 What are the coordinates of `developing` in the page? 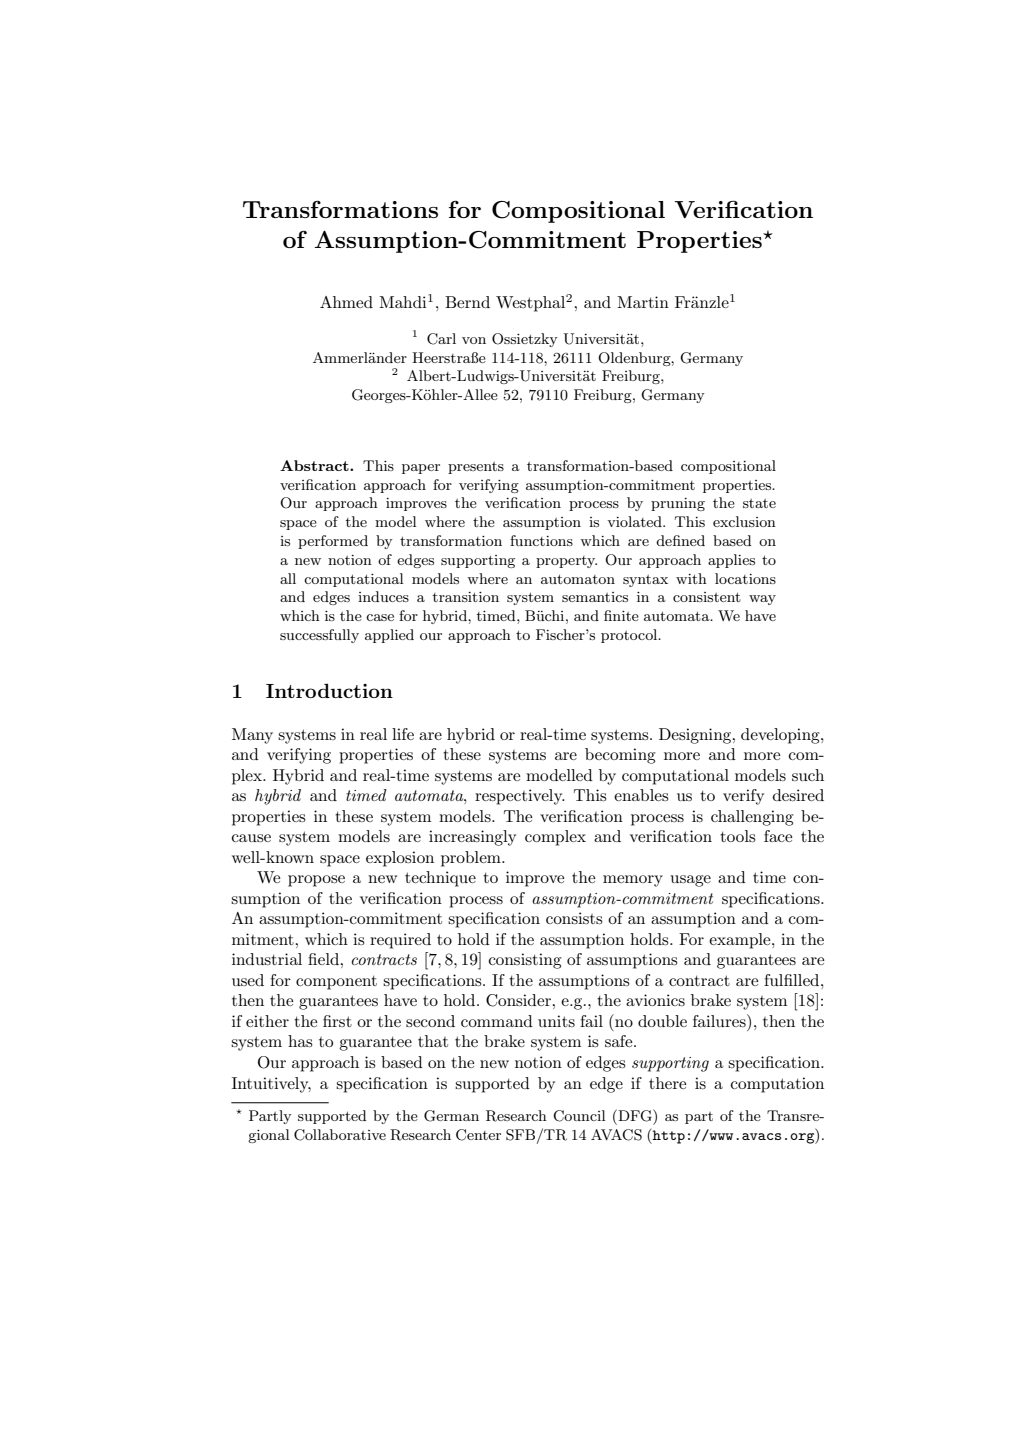 It's located at (781, 736).
